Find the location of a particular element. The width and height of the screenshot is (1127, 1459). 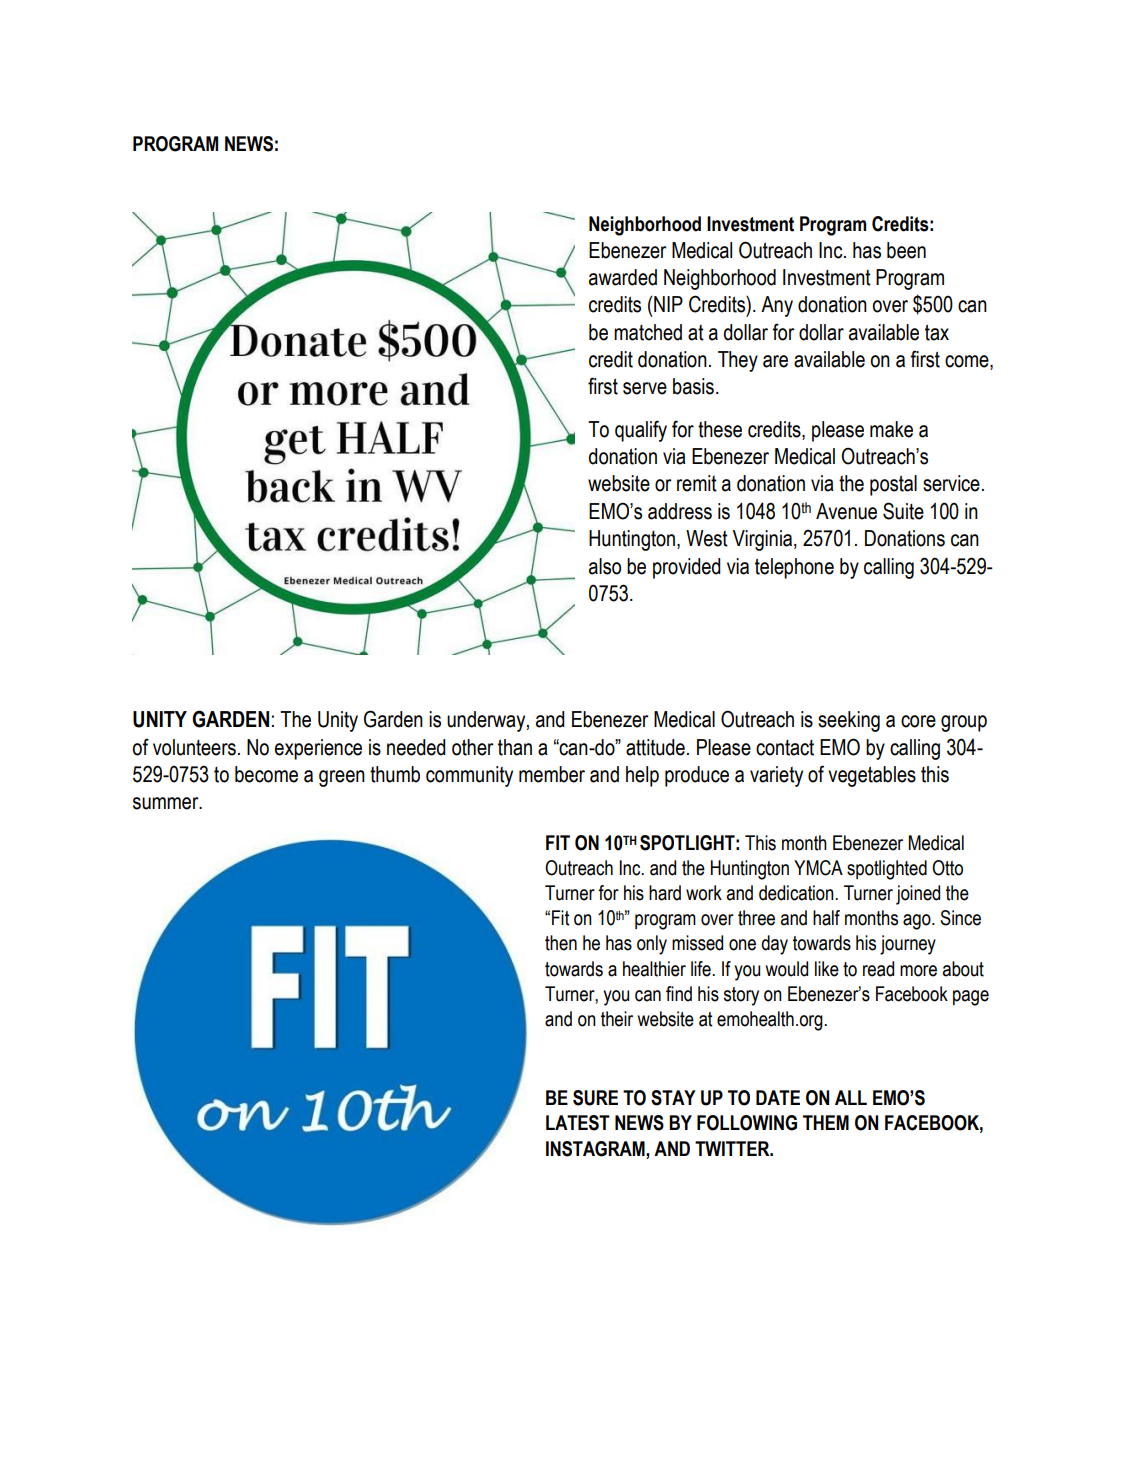

awarded is located at coordinates (623, 277).
